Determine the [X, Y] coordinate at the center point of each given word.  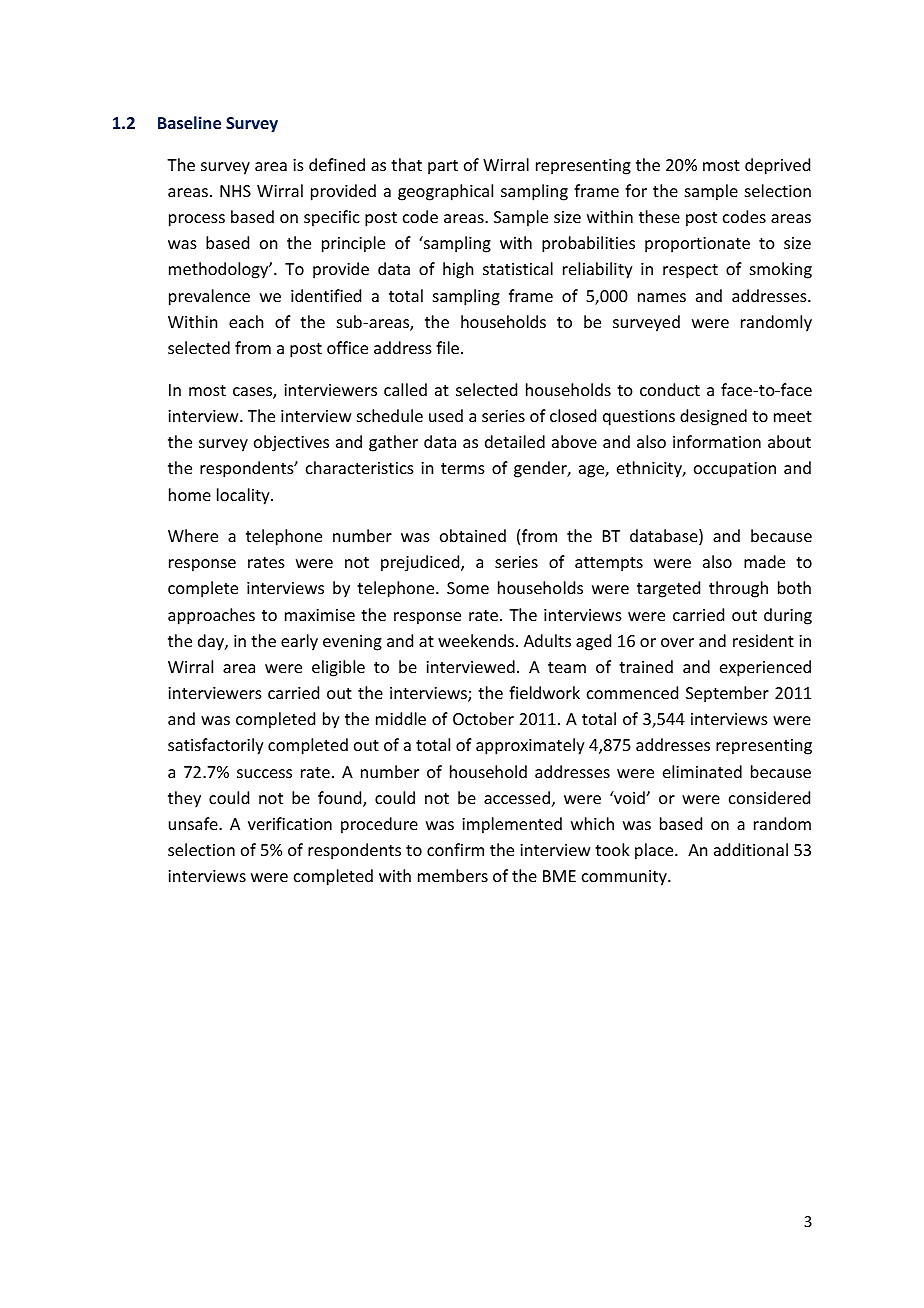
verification [290, 823]
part [443, 167]
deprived [777, 166]
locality [244, 496]
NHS [235, 191]
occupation [735, 470]
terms [463, 468]
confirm [455, 849]
